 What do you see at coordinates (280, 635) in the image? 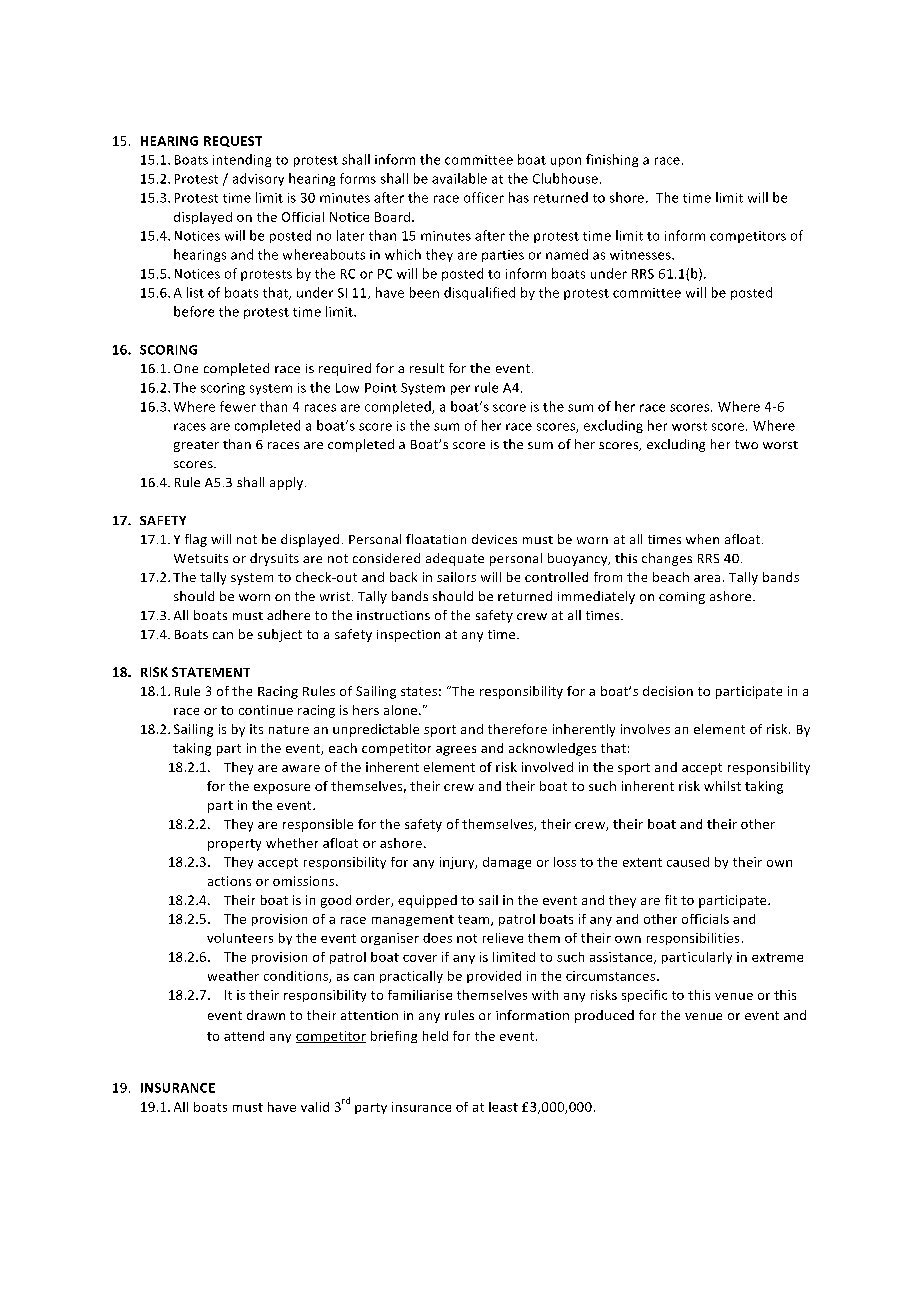
I see `subject` at bounding box center [280, 635].
